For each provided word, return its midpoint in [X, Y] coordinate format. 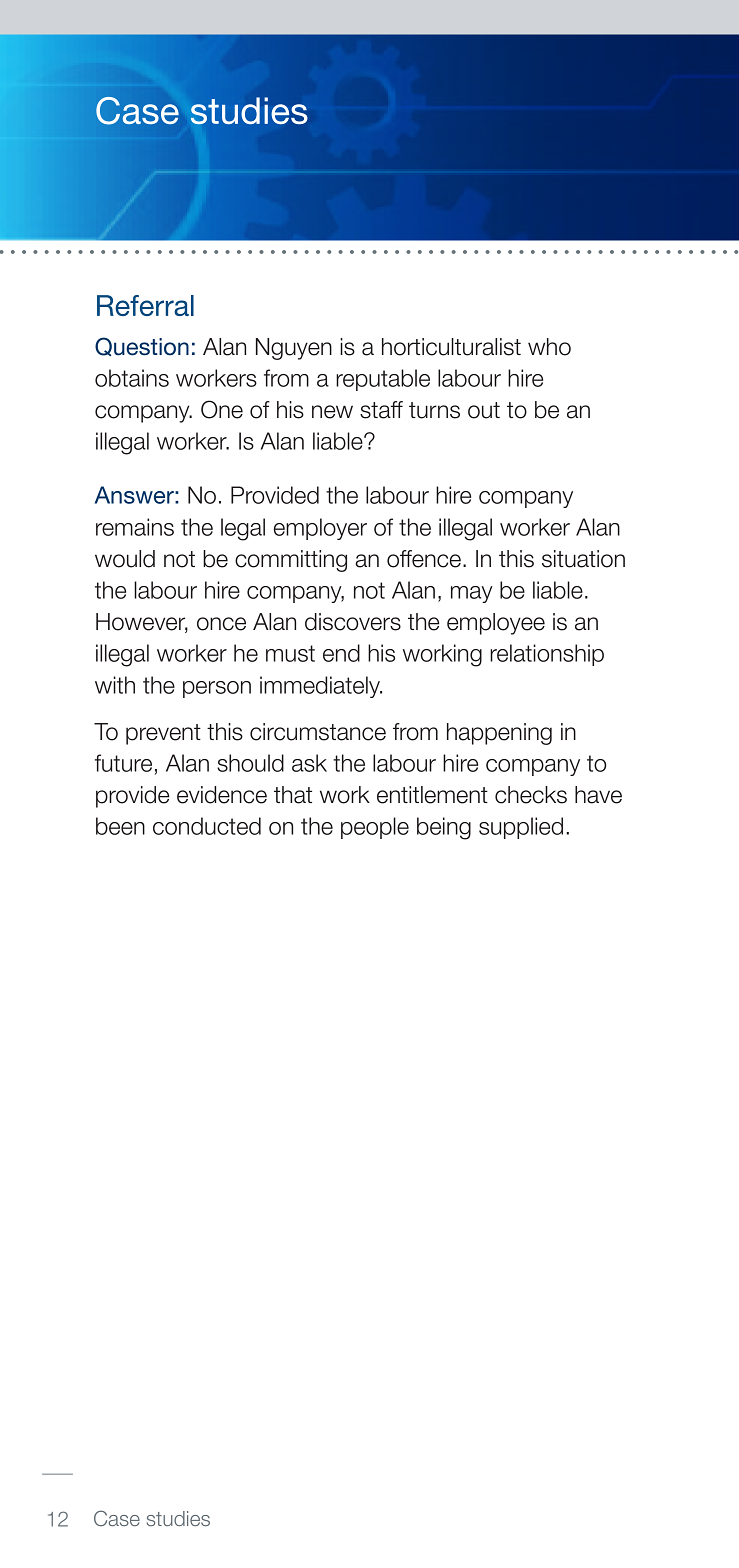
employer [320, 529]
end [341, 653]
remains [135, 527]
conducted [207, 826]
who [549, 347]
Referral [145, 305]
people [375, 828]
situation [583, 559]
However [142, 623]
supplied [521, 828]
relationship [547, 655]
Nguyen [294, 349]
